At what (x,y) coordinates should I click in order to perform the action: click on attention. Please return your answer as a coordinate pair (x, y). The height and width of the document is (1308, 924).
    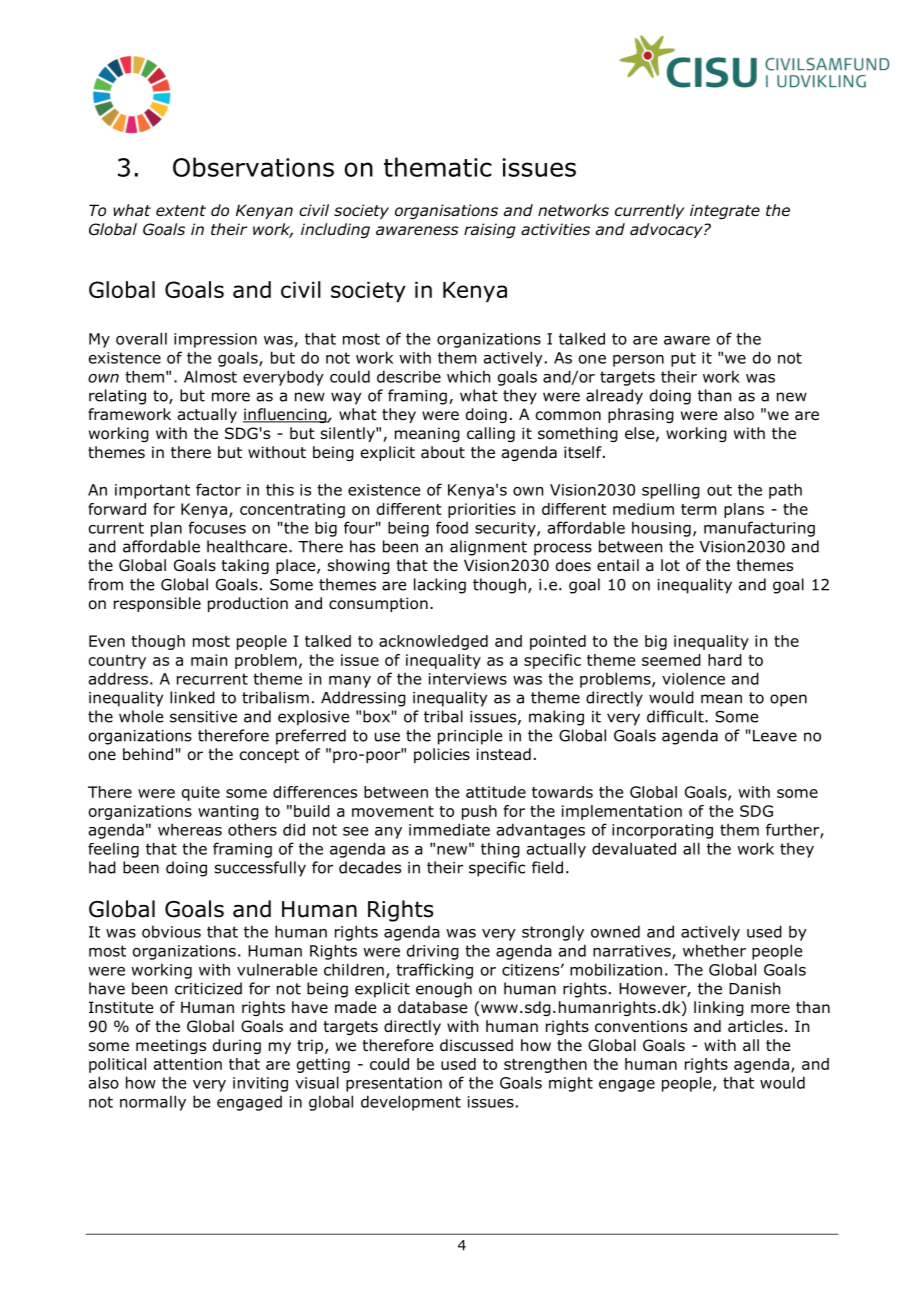
    Looking at the image, I should click on (188, 1064).
